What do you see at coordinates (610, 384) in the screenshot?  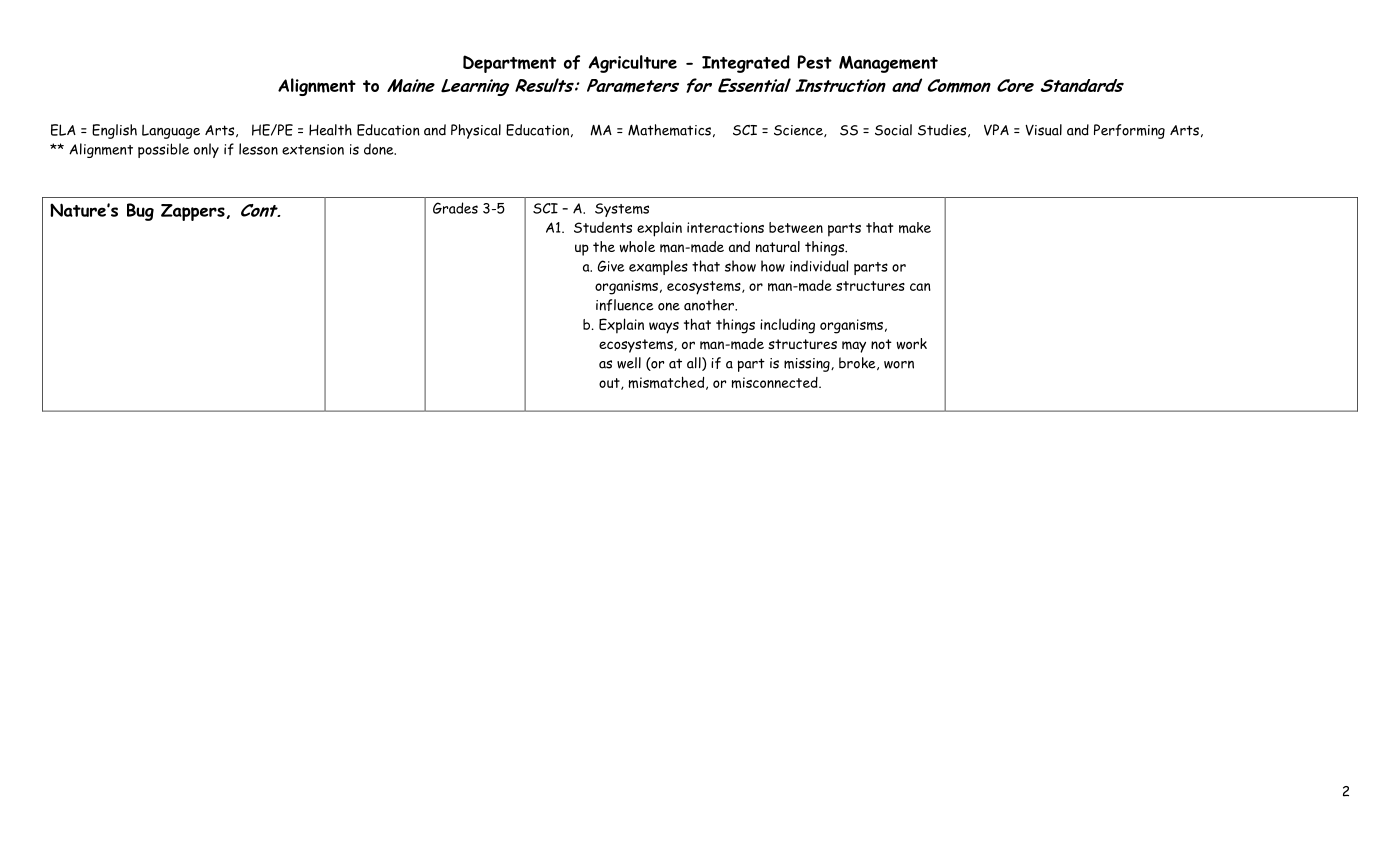 I see `out` at bounding box center [610, 384].
